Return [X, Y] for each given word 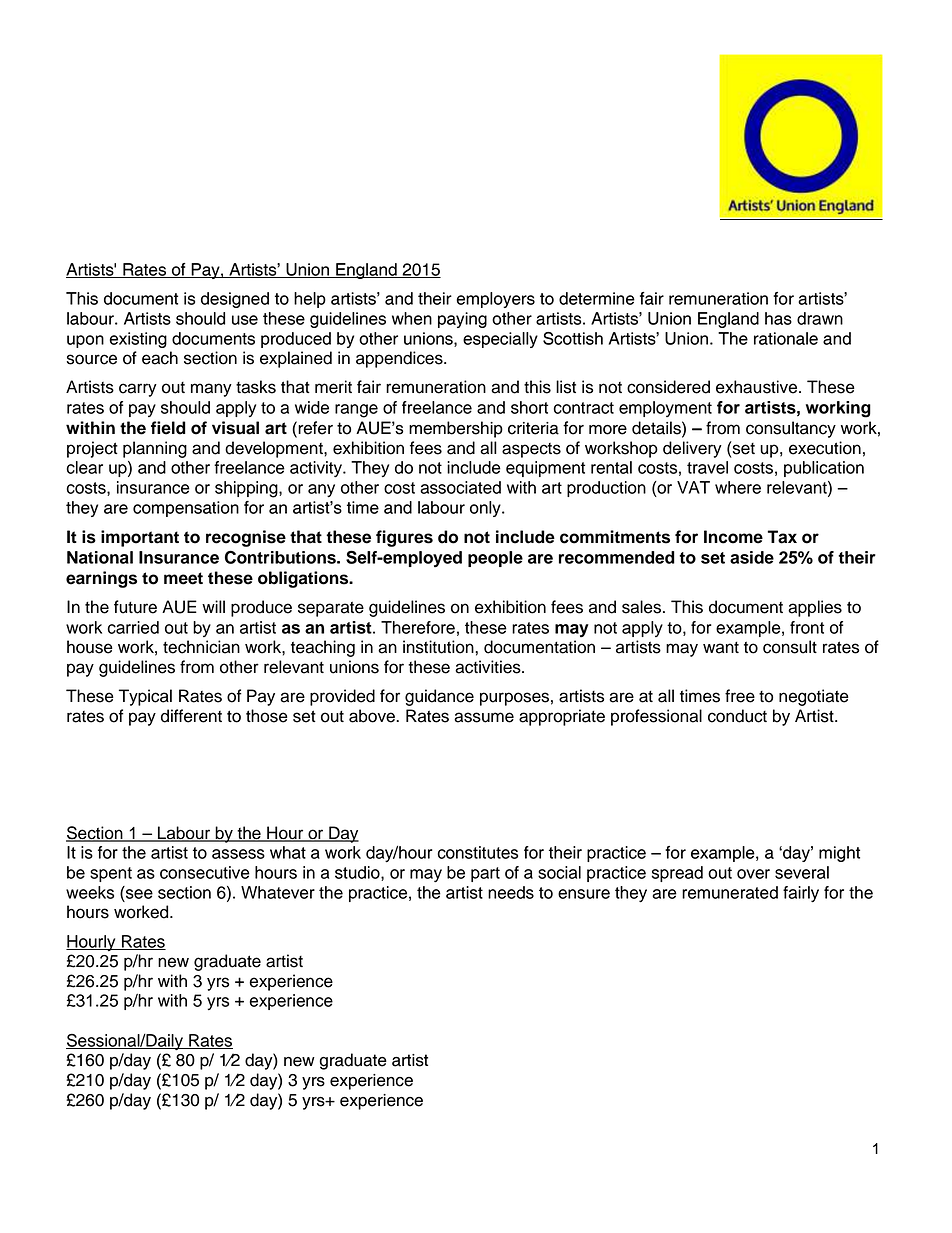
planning [155, 449]
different [191, 716]
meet [183, 578]
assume [484, 717]
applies [815, 608]
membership [456, 429]
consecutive [205, 872]
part [485, 874]
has [778, 318]
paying [462, 320]
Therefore [418, 627]
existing [138, 340]
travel [707, 467]
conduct [737, 716]
